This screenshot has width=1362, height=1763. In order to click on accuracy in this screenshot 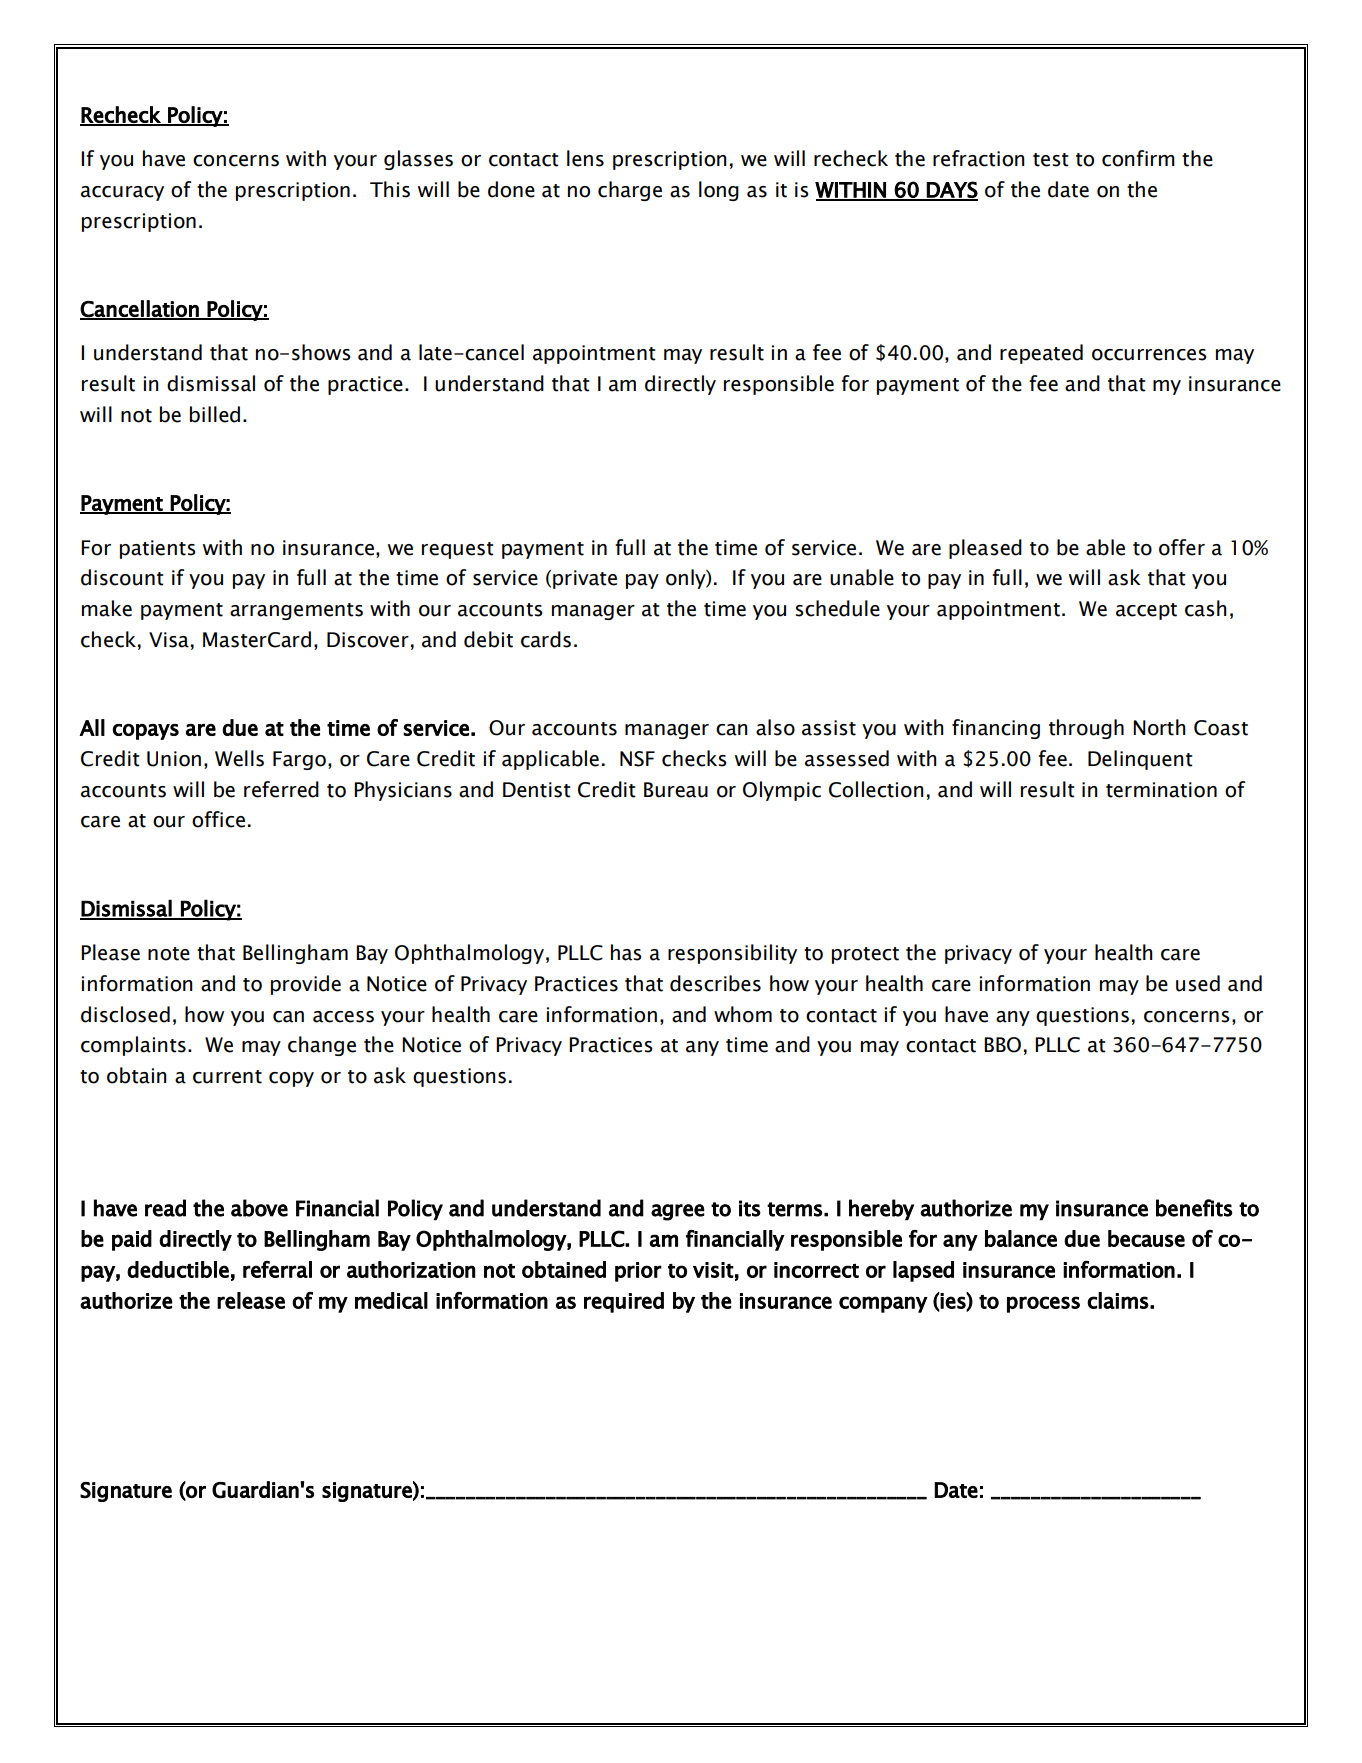, I will do `click(122, 193)`.
